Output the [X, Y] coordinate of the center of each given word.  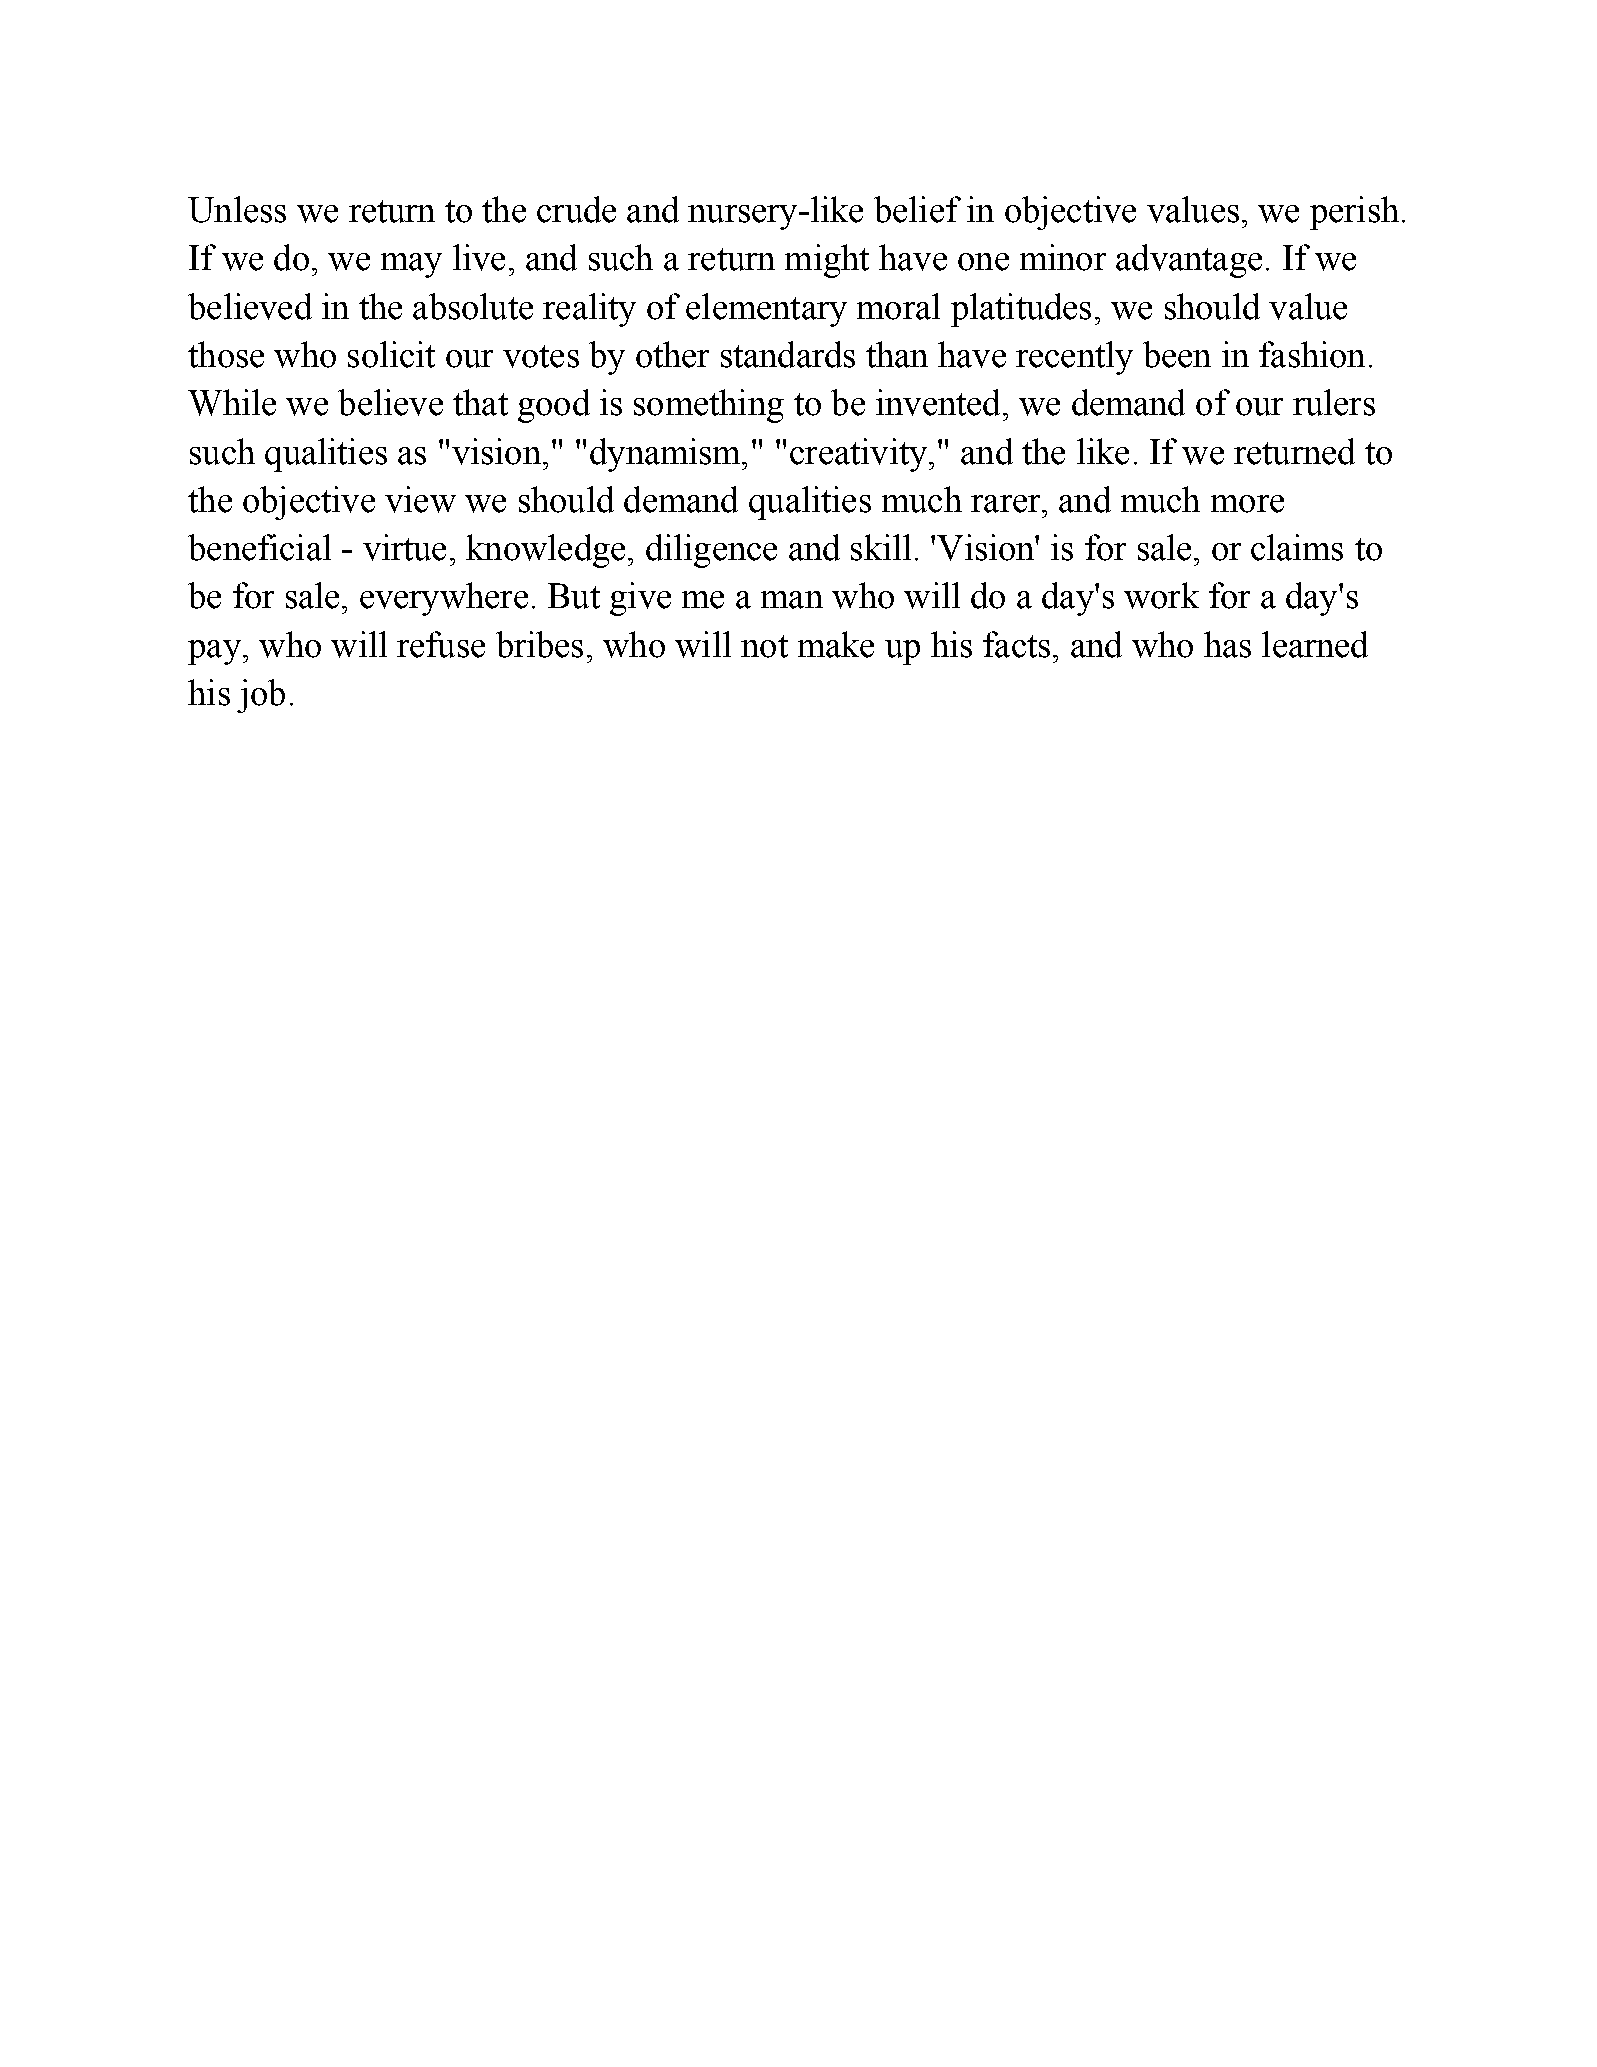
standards [788, 354]
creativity [858, 455]
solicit [391, 354]
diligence [711, 551]
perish [1354, 213]
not [764, 646]
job [261, 696]
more [1247, 504]
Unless [237, 209]
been [1177, 354]
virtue [404, 547]
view [420, 499]
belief [917, 209]
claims [1297, 547]
